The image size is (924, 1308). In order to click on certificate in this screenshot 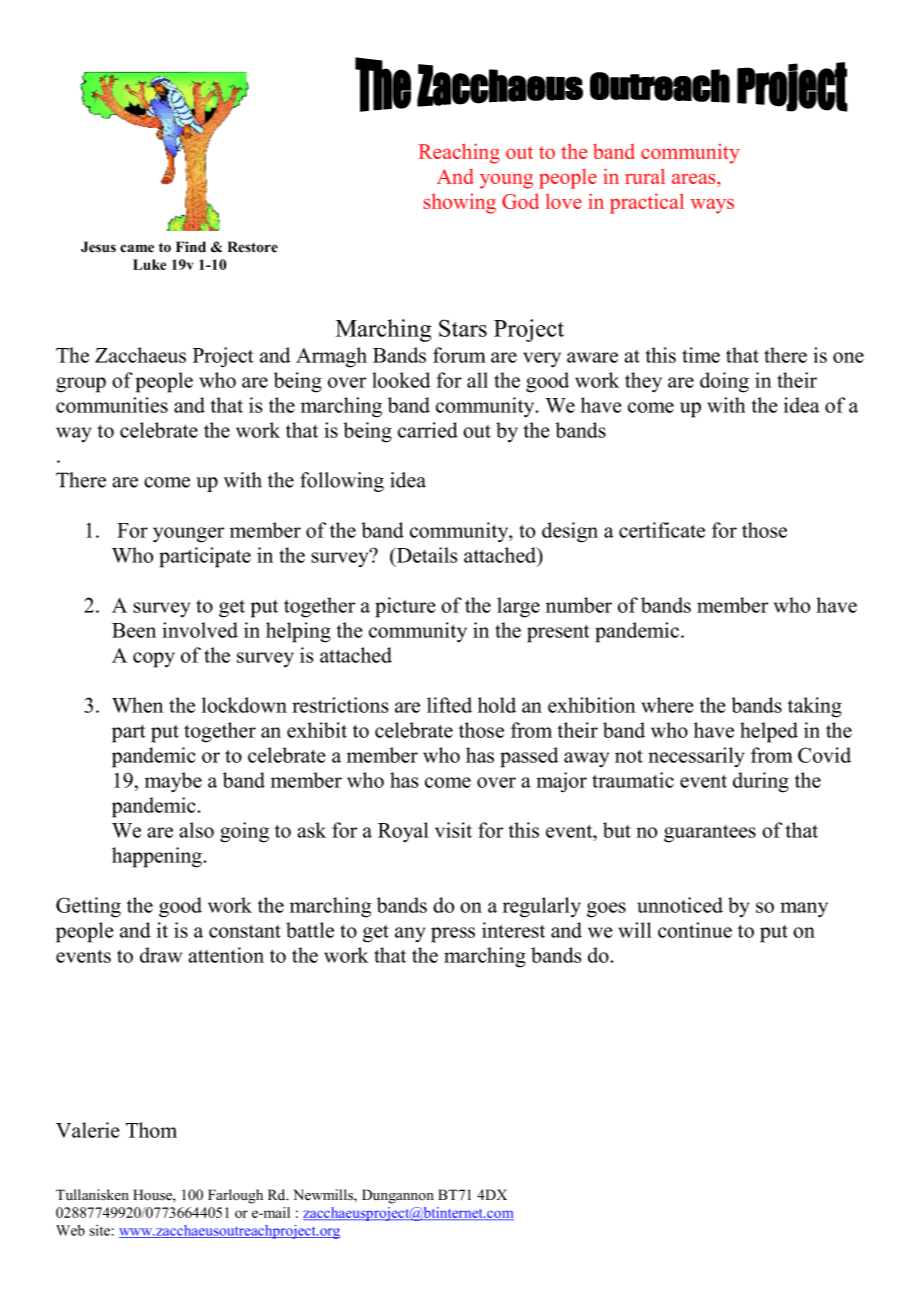, I will do `click(662, 530)`.
